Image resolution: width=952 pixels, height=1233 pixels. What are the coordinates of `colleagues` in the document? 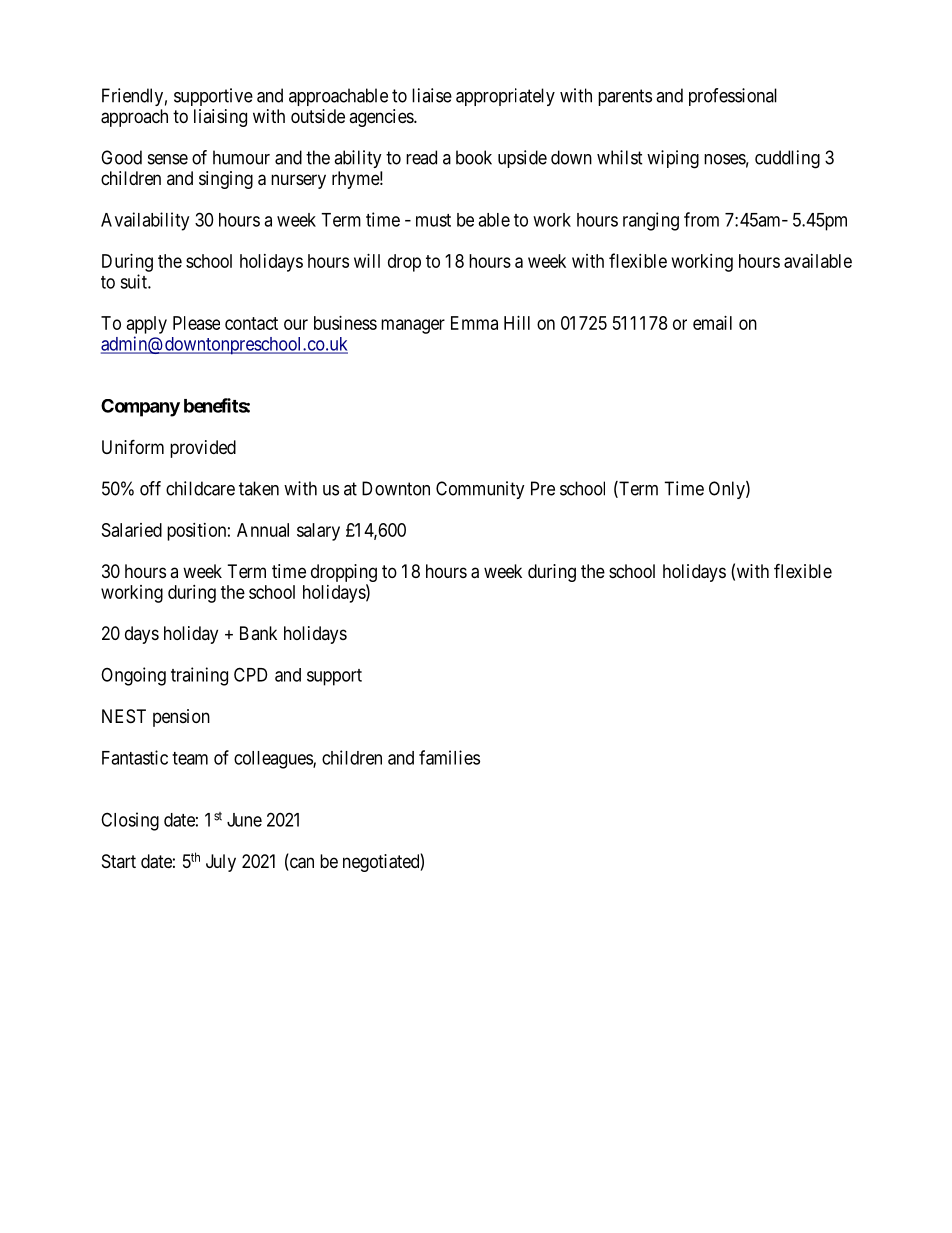 It's located at (274, 760).
